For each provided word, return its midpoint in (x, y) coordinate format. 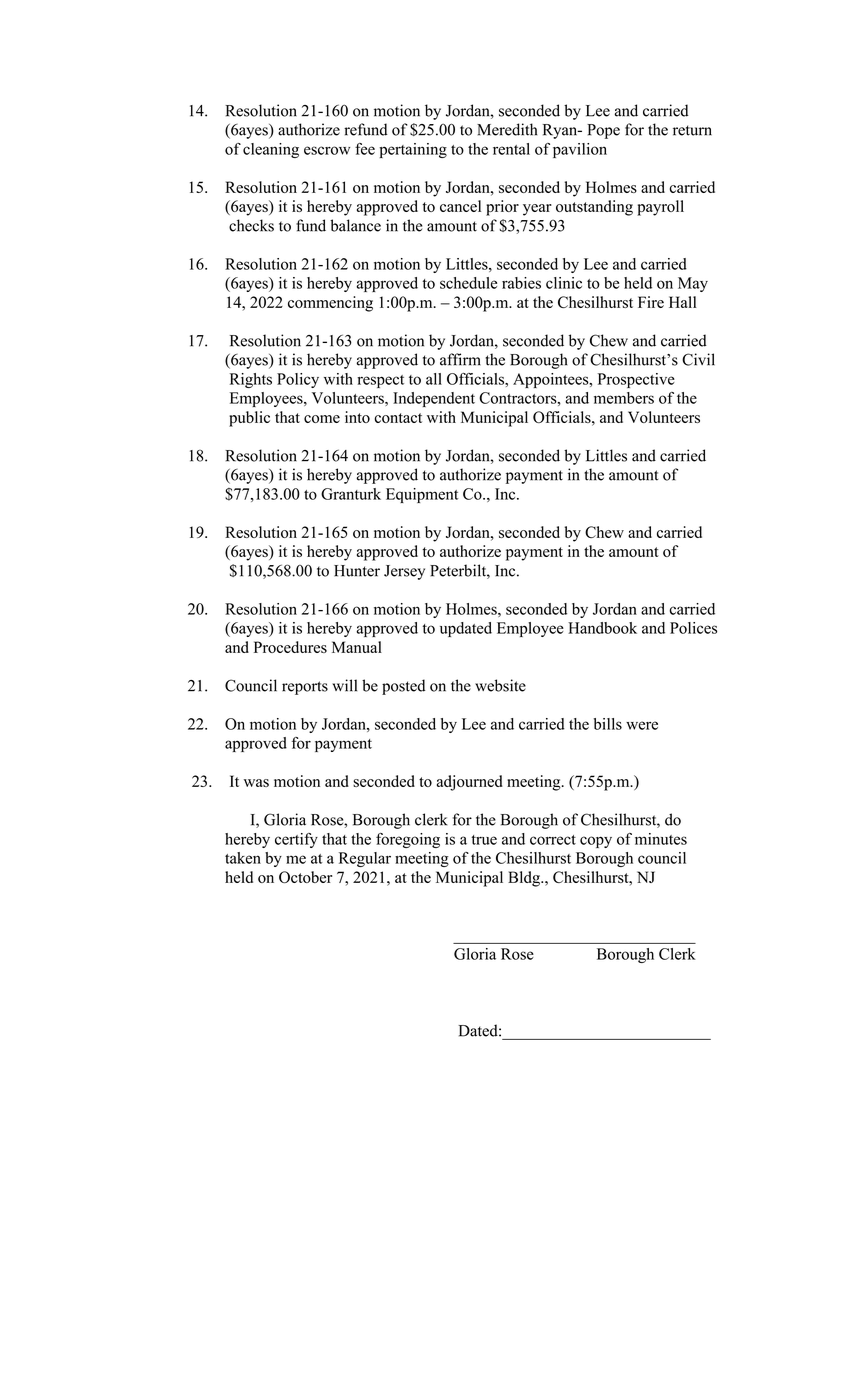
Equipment (422, 495)
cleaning (271, 150)
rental (511, 149)
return (692, 130)
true (484, 840)
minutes (661, 839)
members (624, 398)
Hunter (357, 571)
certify (296, 840)
